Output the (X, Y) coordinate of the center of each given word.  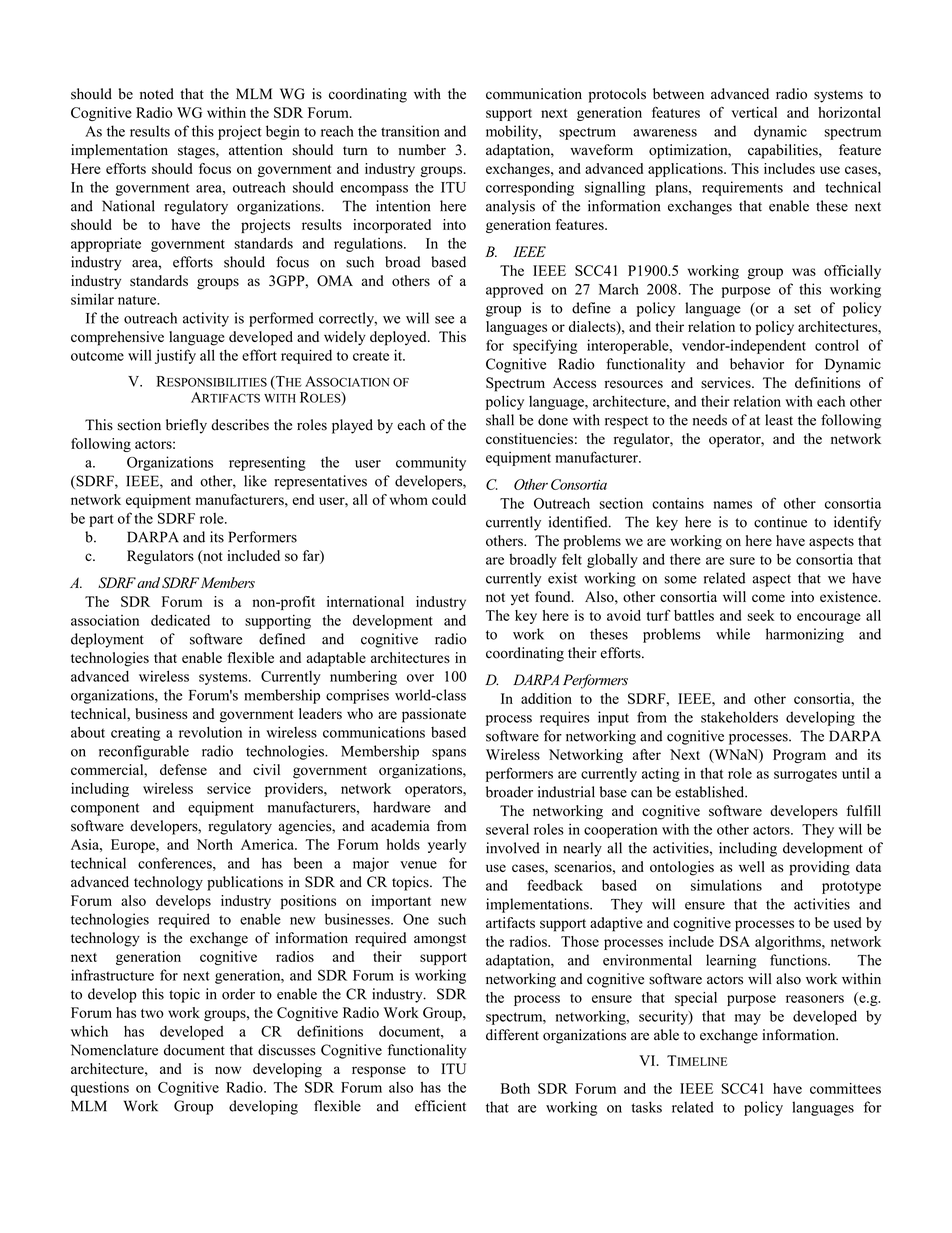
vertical (754, 112)
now (228, 1070)
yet (520, 599)
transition (410, 131)
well (752, 866)
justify (175, 356)
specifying (545, 346)
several (507, 829)
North (215, 844)
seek (760, 615)
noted (157, 94)
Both (515, 1088)
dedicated (180, 620)
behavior (757, 364)
